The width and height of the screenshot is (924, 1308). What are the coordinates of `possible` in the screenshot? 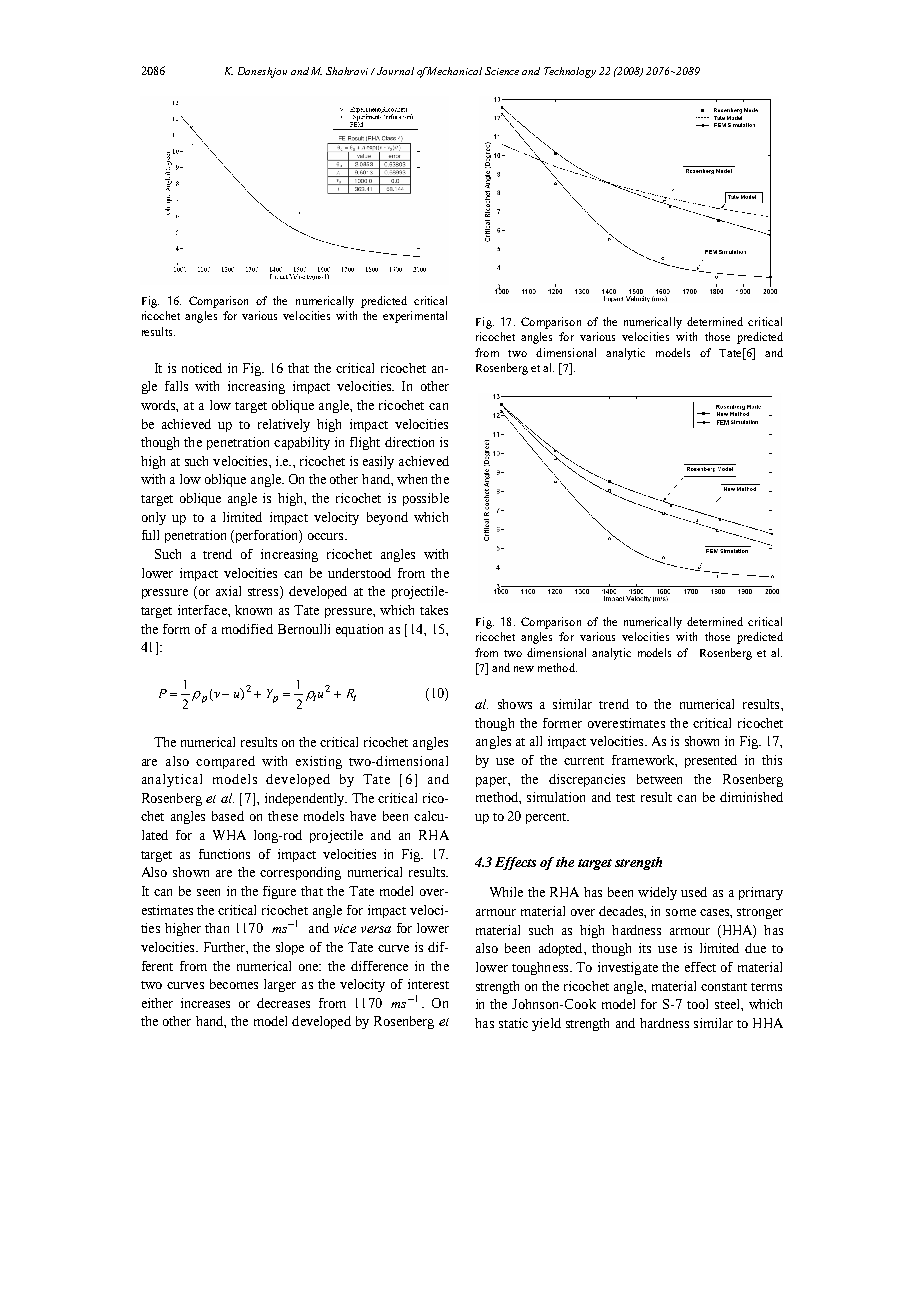 It's located at (426, 499).
